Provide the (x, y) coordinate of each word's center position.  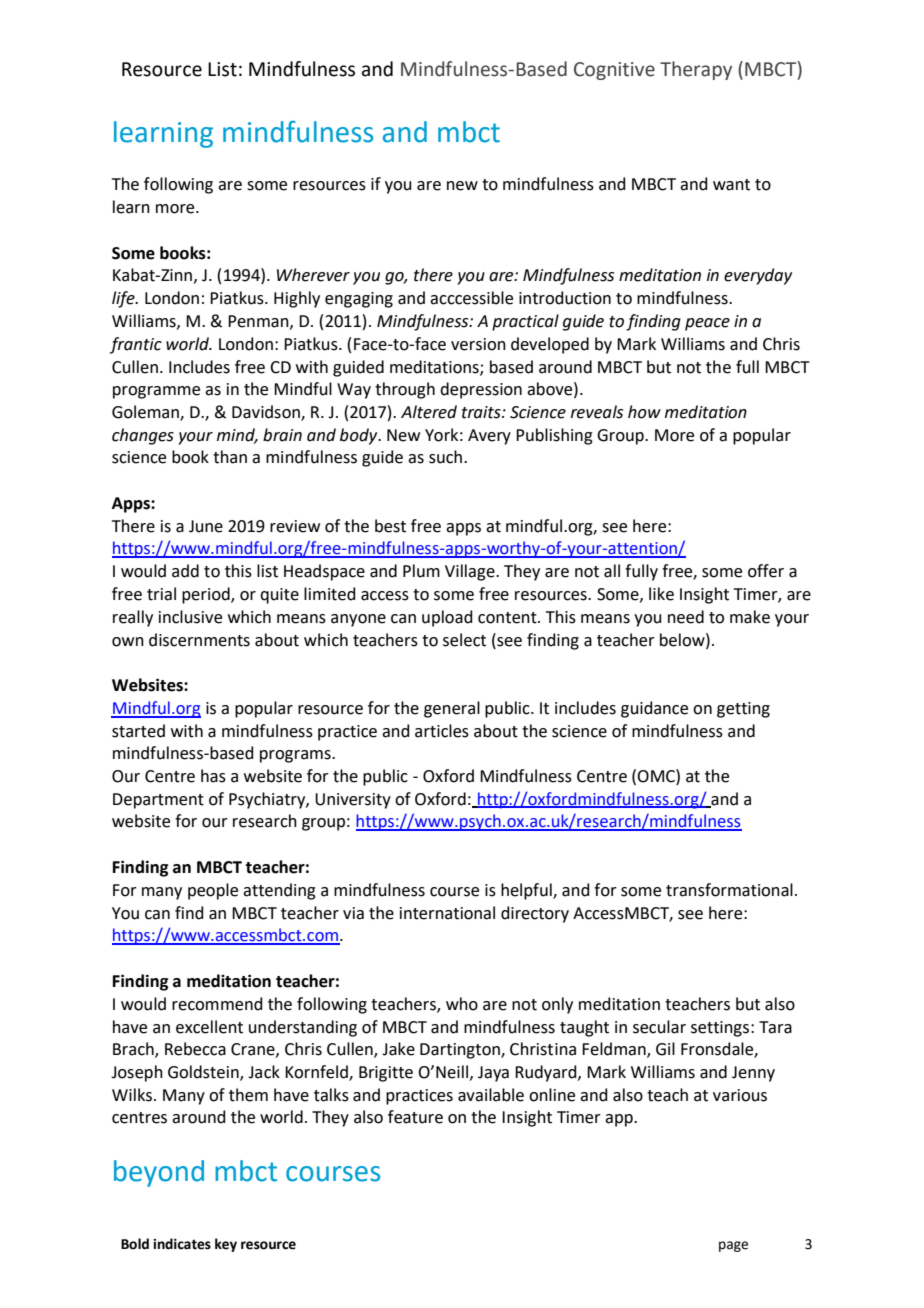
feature (415, 1117)
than (230, 457)
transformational (729, 890)
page (733, 1246)
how (644, 412)
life (124, 299)
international (447, 913)
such (445, 457)
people (213, 891)
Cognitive (614, 71)
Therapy (696, 70)
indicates (182, 1244)
